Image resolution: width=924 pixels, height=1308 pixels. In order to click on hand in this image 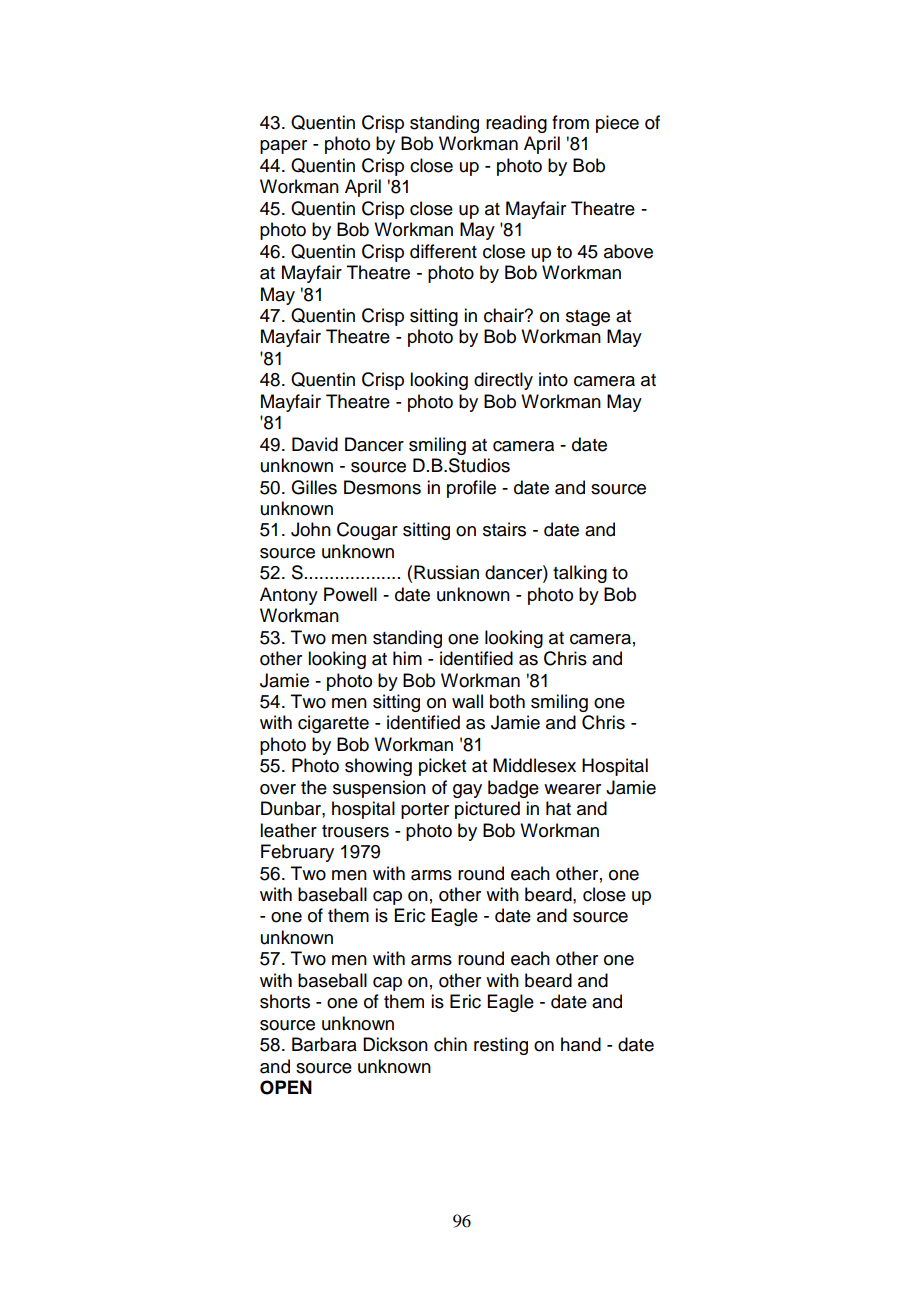, I will do `click(581, 1044)`.
